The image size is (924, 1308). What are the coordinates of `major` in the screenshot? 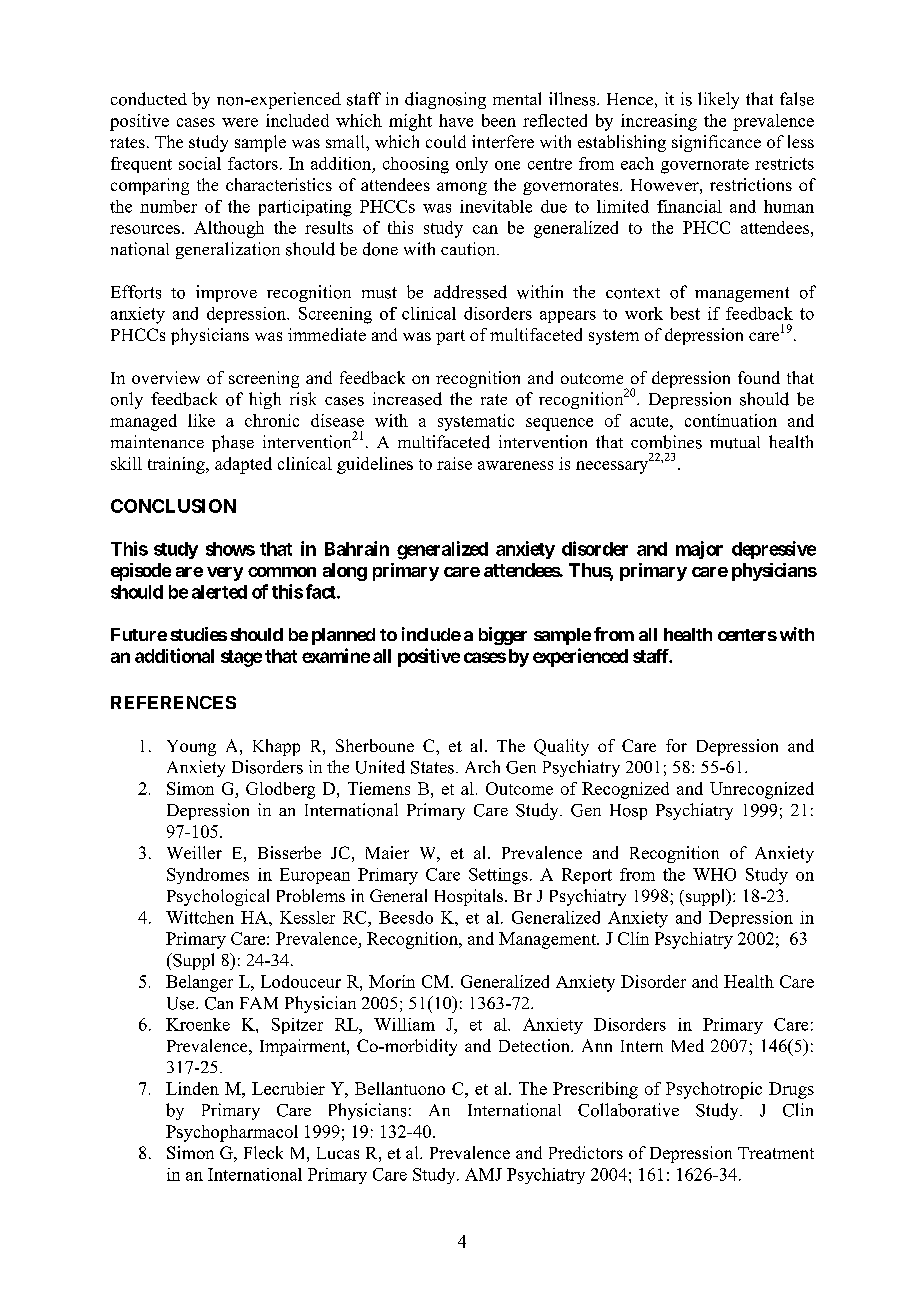 It's located at (699, 550).
